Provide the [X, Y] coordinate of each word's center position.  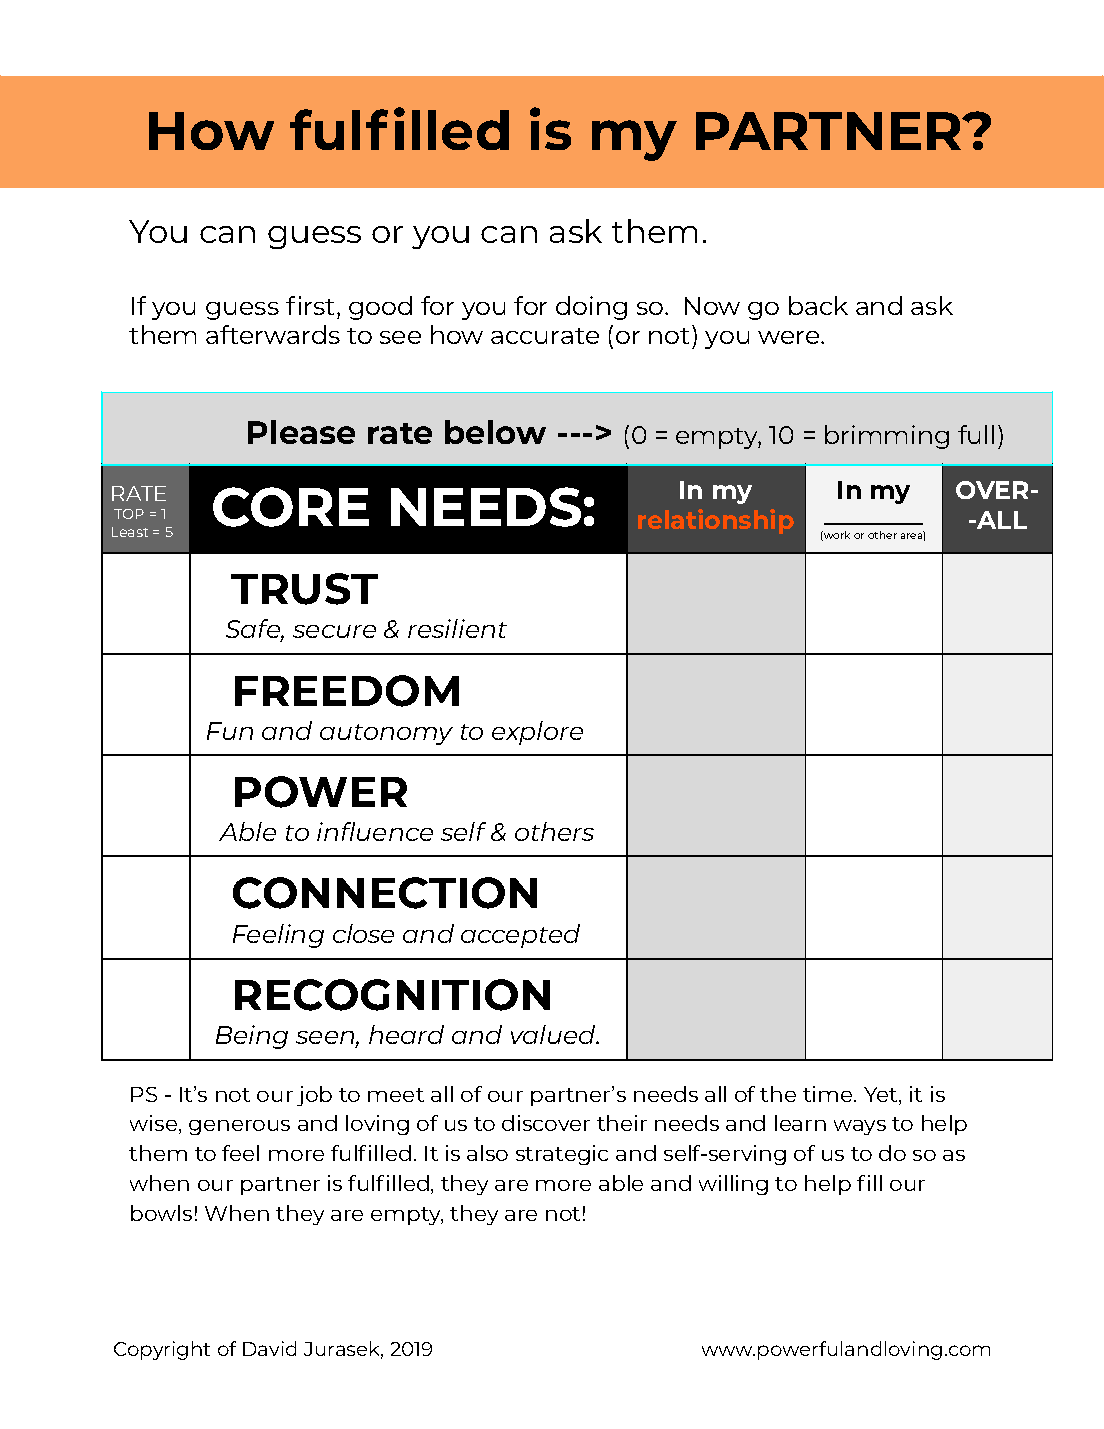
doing [591, 308]
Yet [882, 1096]
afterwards [273, 334]
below [495, 432]
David [269, 1348]
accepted [520, 936]
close [363, 933]
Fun [230, 731]
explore [537, 733]
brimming [887, 437]
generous [239, 1127]
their [622, 1123]
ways [860, 1127]
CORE [291, 507]
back [818, 305]
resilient [457, 628]
